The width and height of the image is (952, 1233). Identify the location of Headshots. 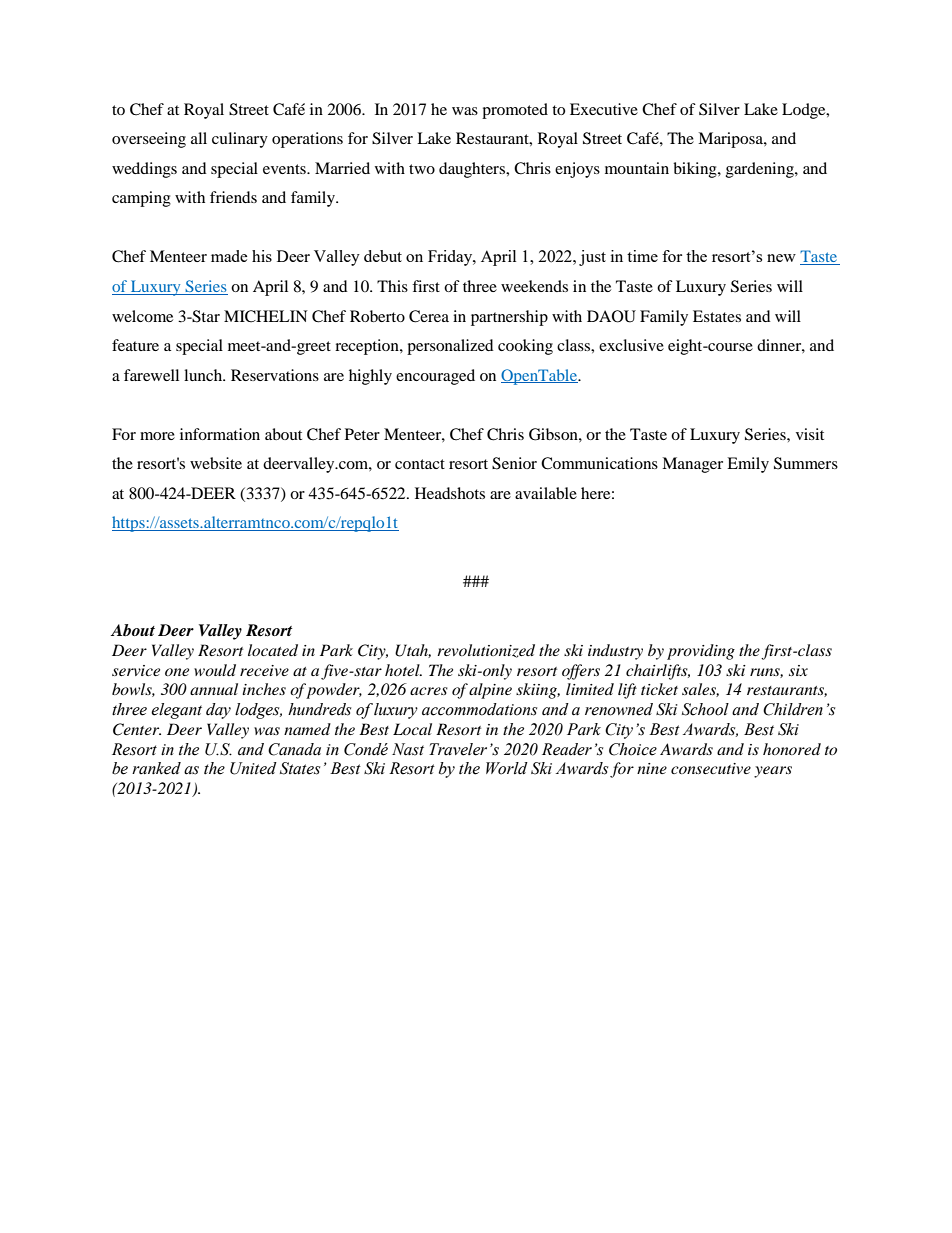
(450, 493).
